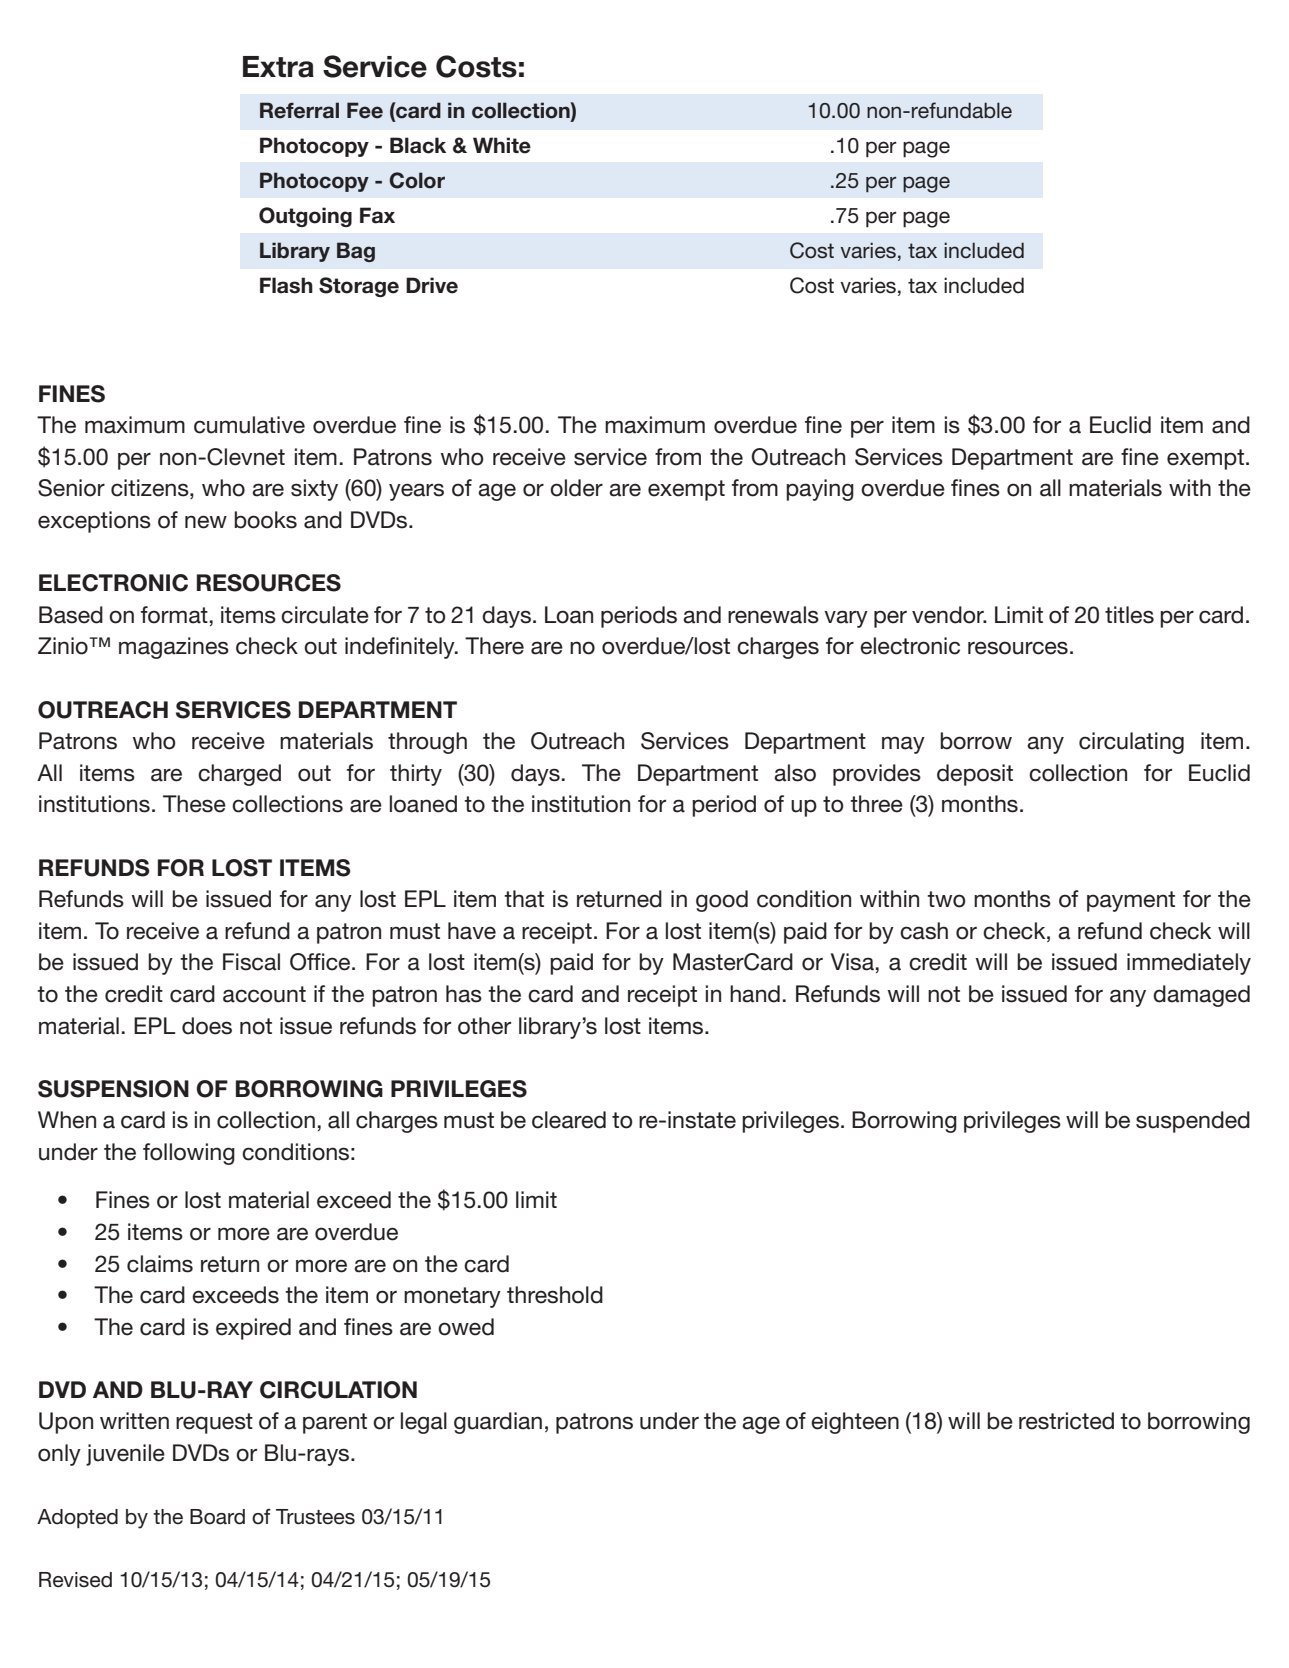 This image has height=1668, width=1289. I want to click on White, so click(502, 145).
